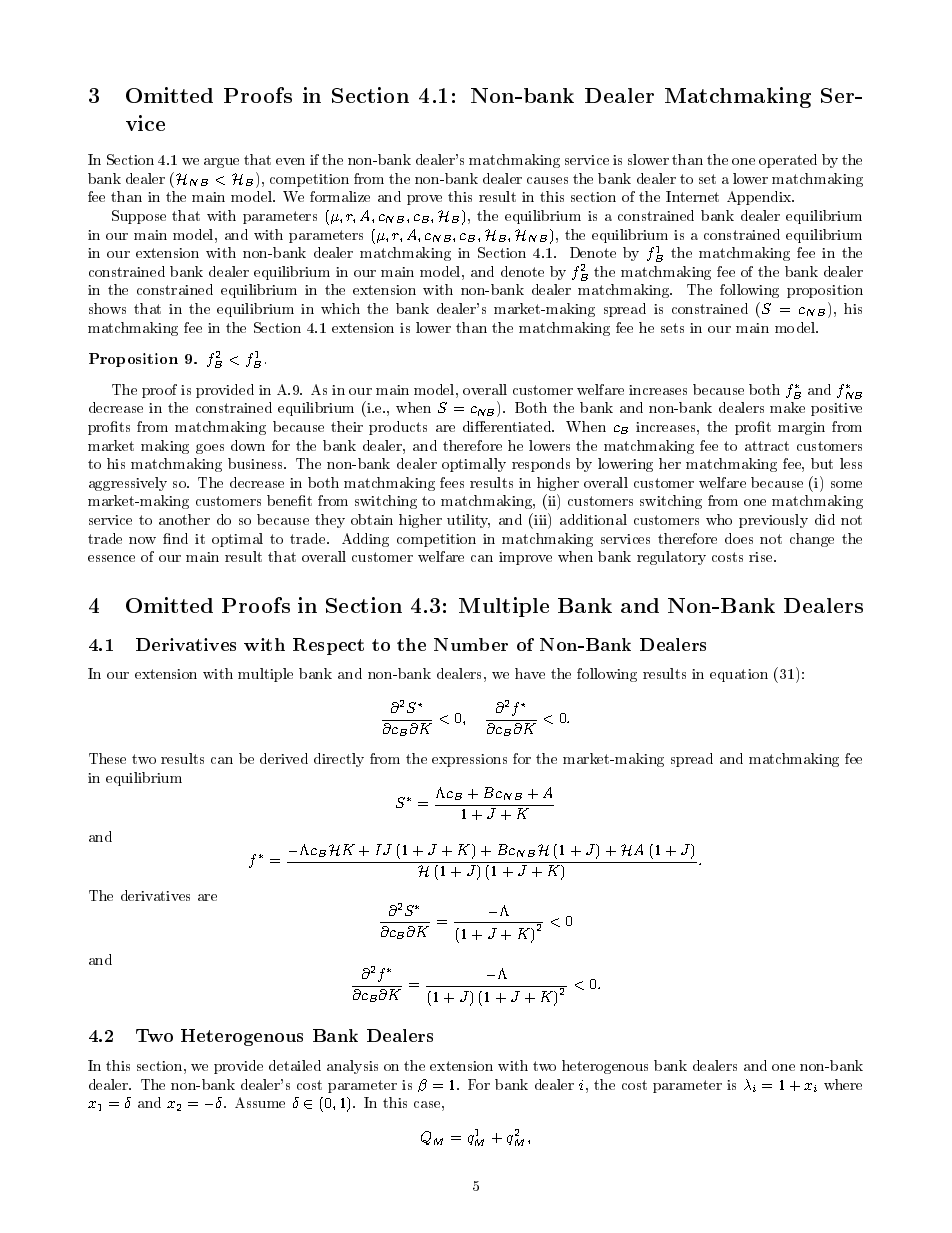  What do you see at coordinates (760, 198) in the document?
I see `Appendix` at bounding box center [760, 198].
